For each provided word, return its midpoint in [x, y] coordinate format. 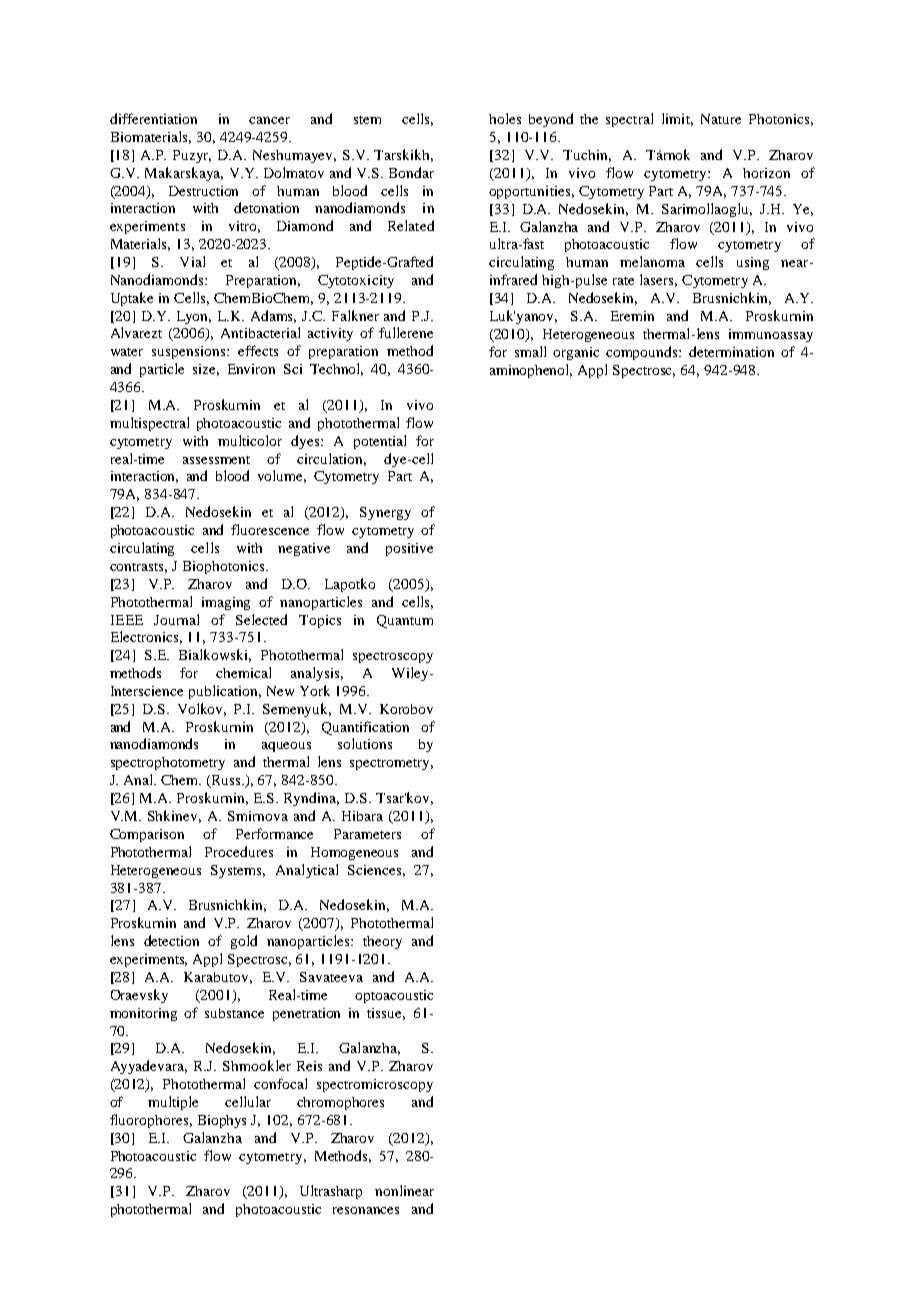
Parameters [367, 834]
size [206, 370]
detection [171, 940]
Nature [721, 119]
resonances [366, 1210]
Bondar [411, 172]
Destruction [203, 191]
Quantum [405, 621]
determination [731, 351]
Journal [176, 619]
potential [380, 442]
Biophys [222, 1121]
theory [382, 942]
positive [409, 549]
